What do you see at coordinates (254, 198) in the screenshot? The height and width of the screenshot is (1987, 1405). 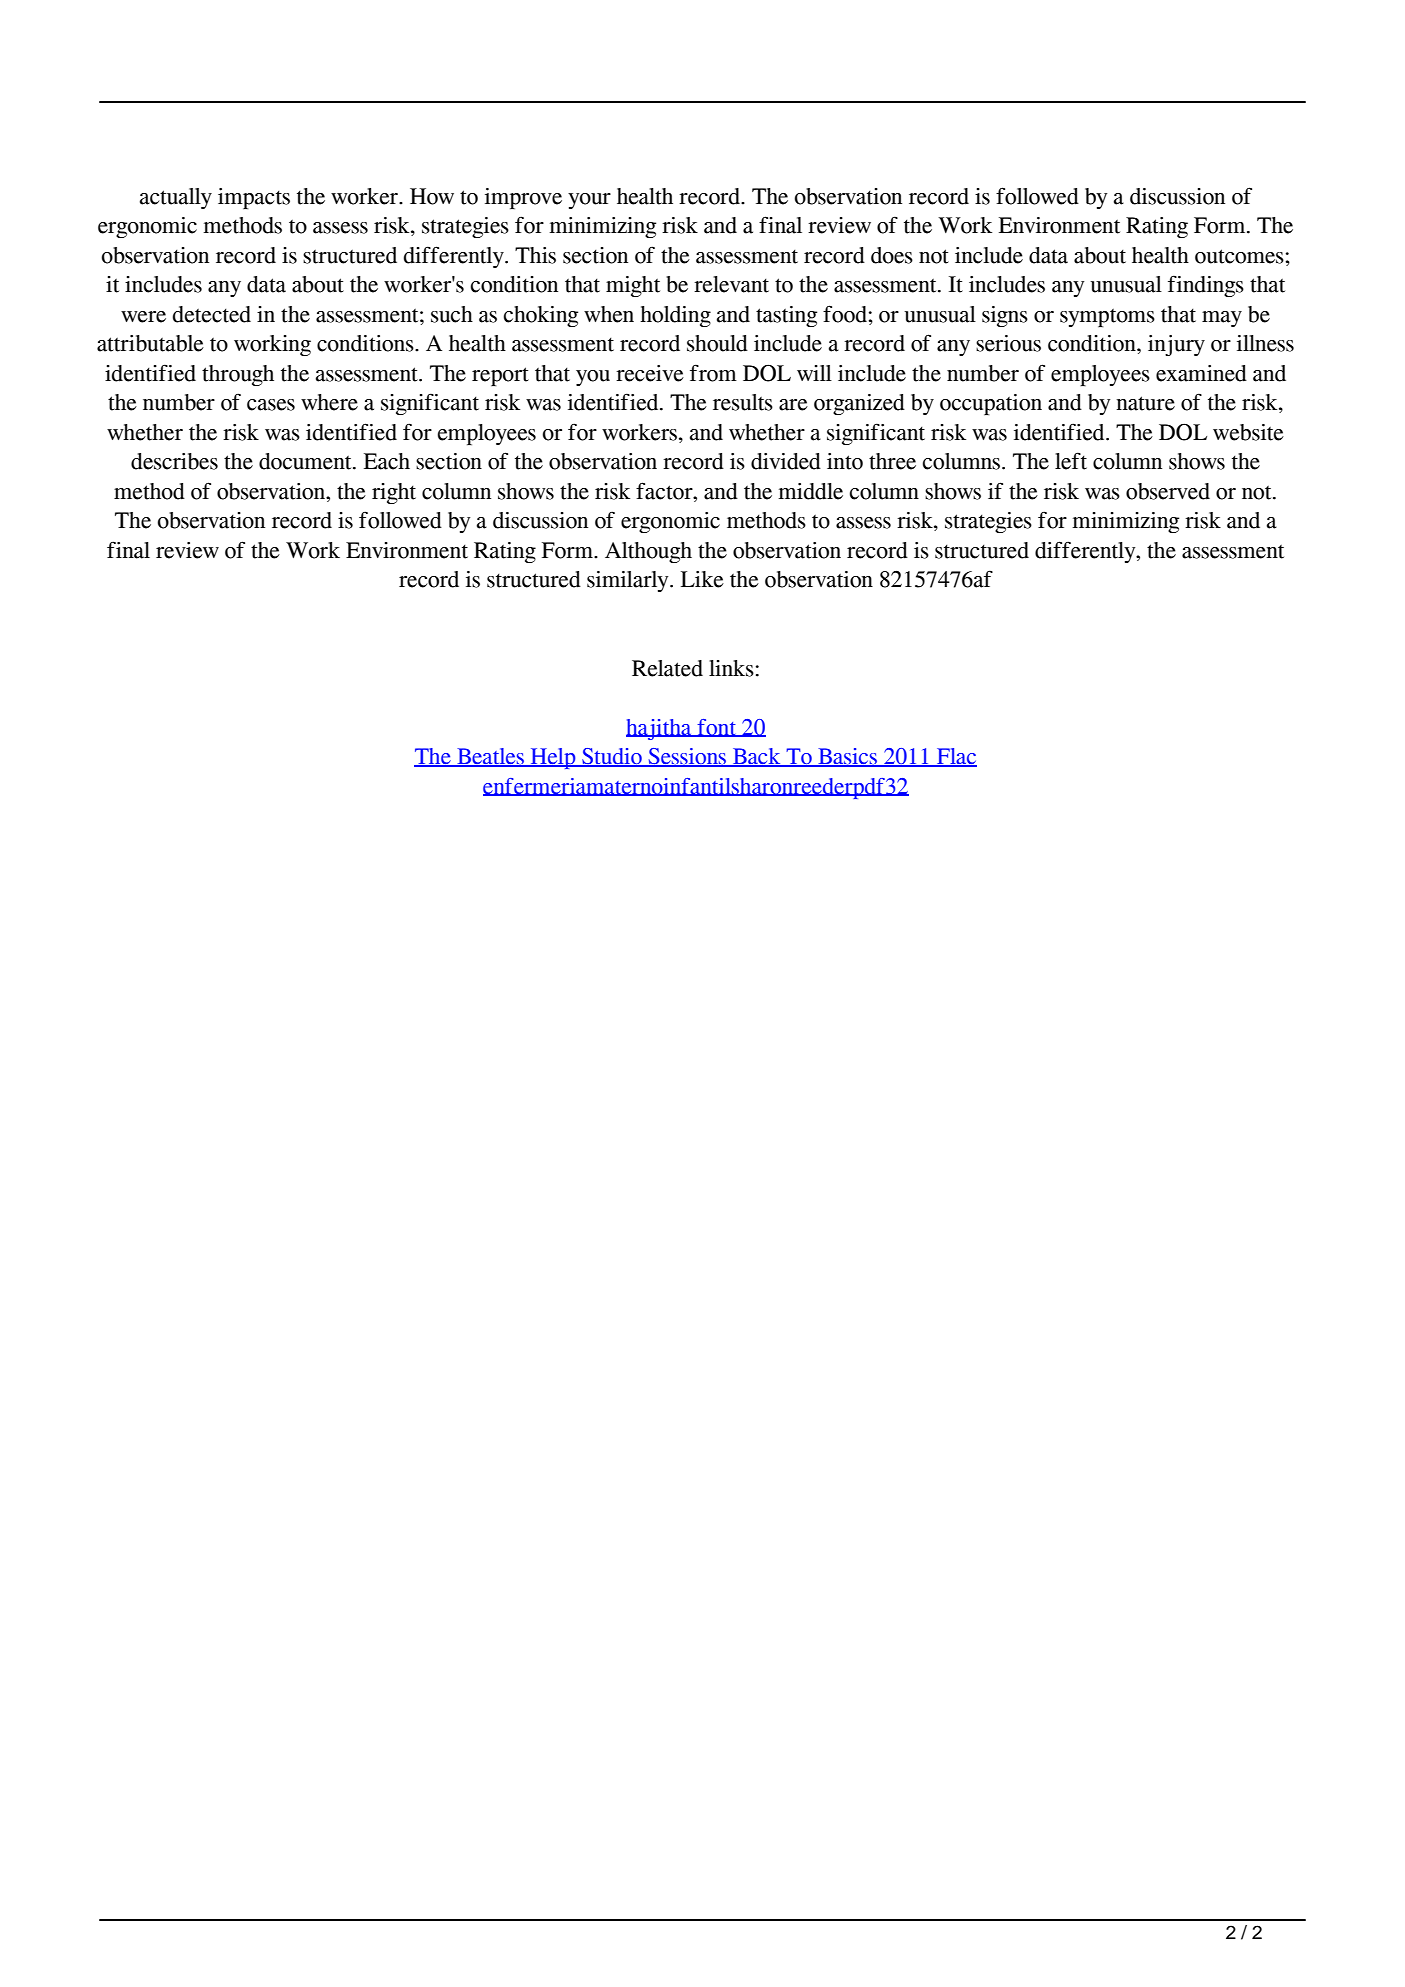 I see `impacts` at bounding box center [254, 198].
